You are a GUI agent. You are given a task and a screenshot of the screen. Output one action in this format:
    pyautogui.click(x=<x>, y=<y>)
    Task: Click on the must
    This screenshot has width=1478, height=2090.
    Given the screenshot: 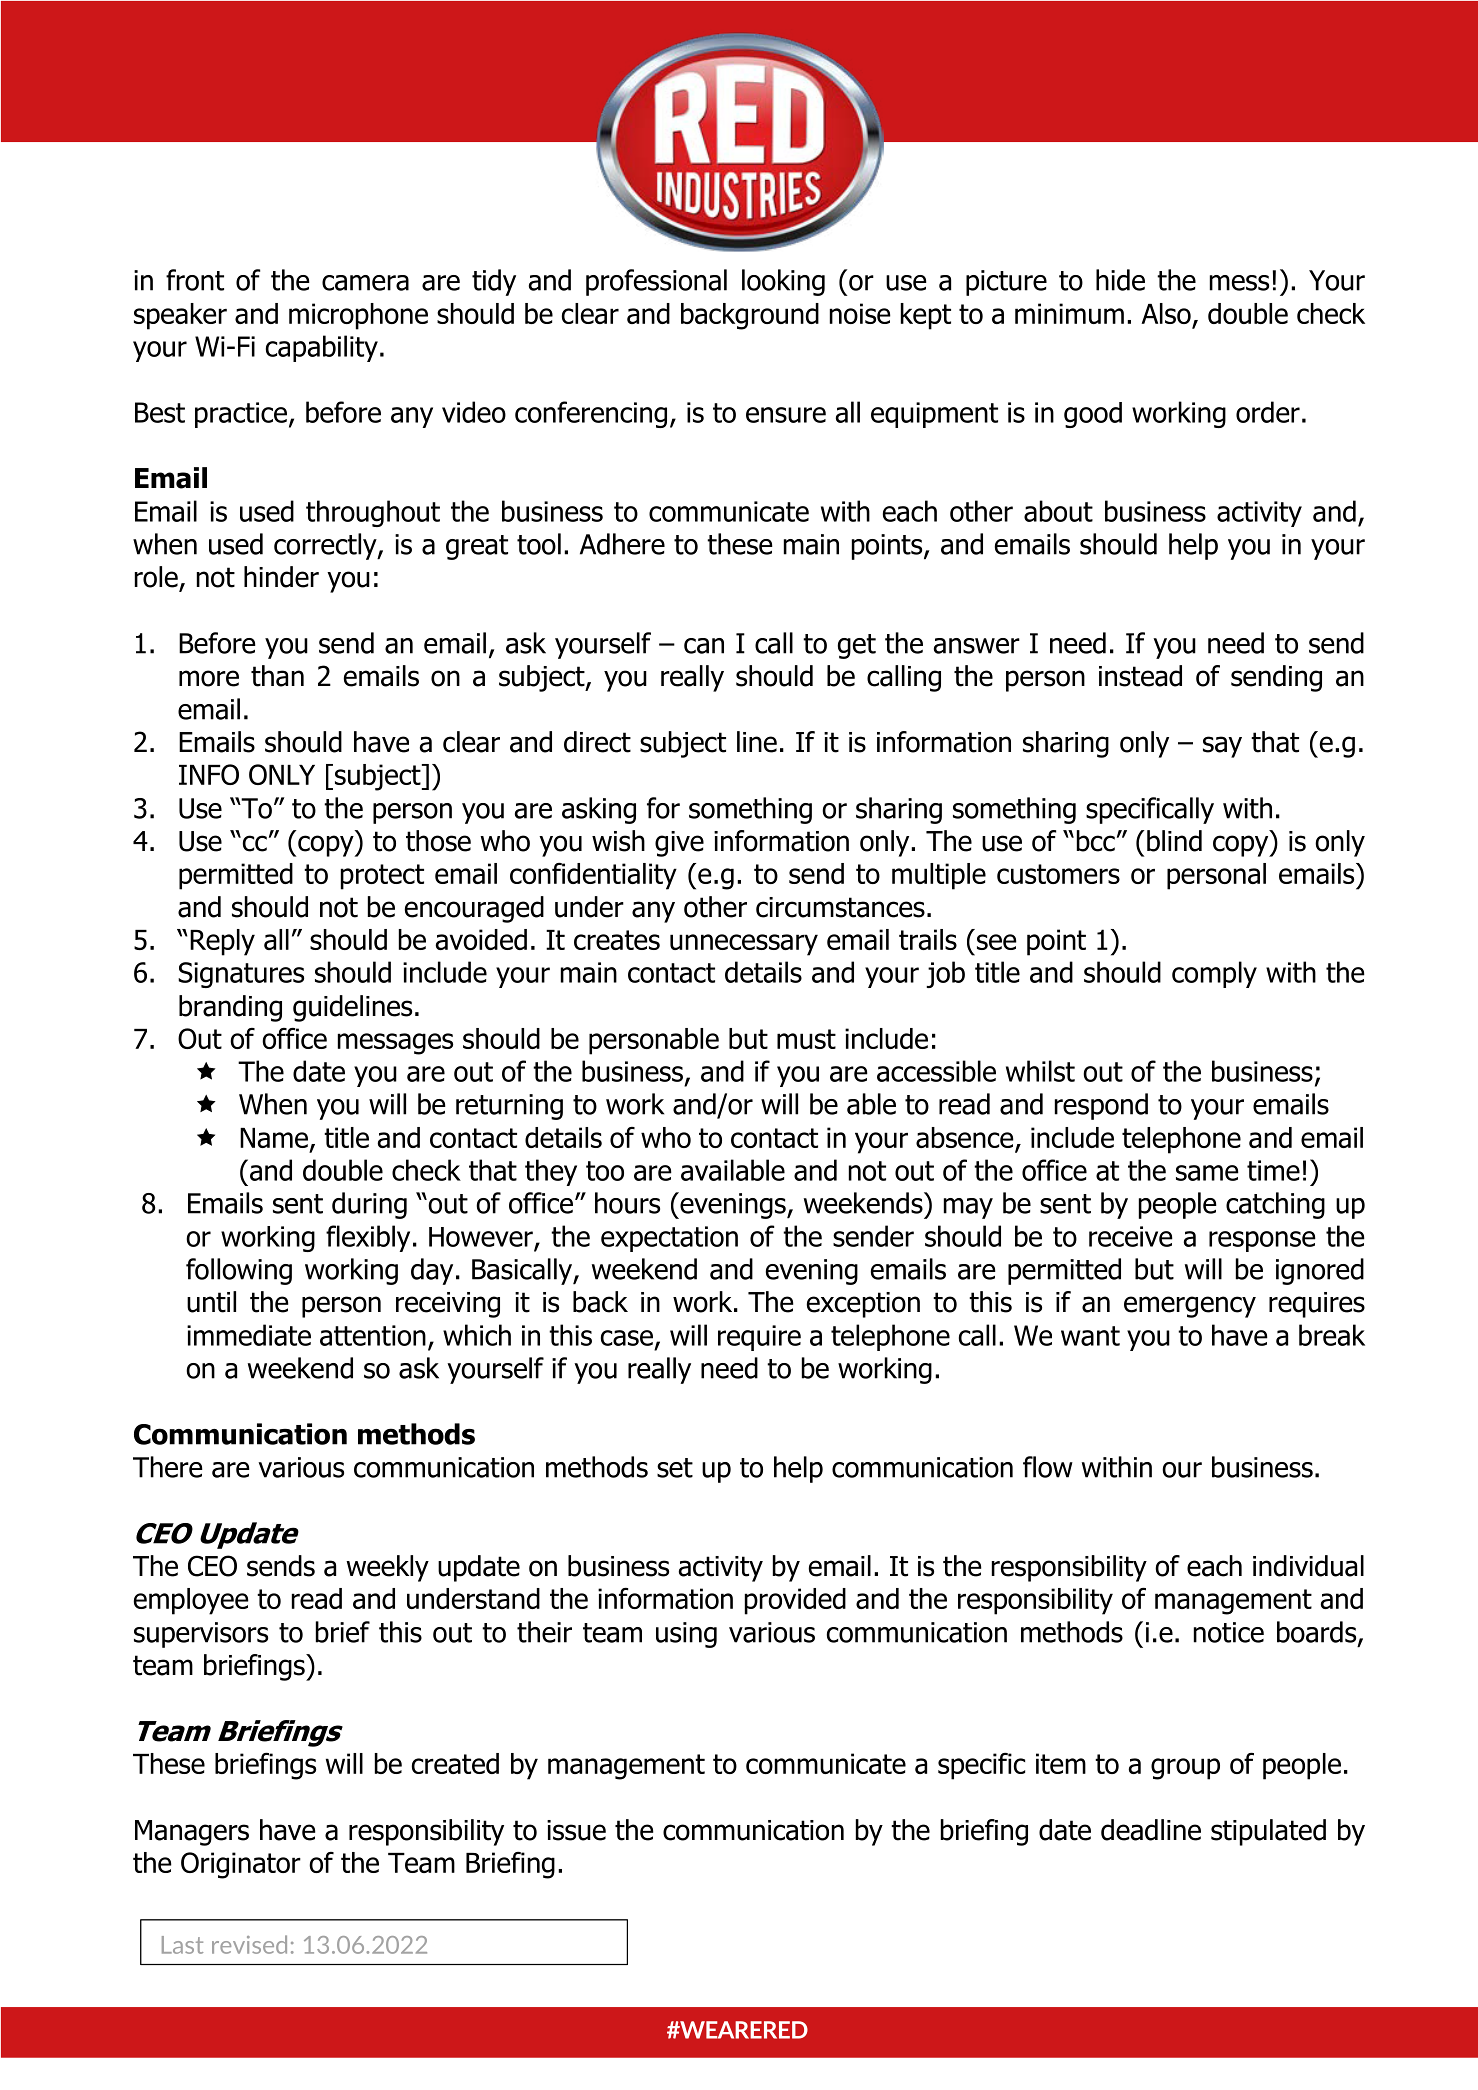 What is the action you would take?
    pyautogui.click(x=806, y=1039)
